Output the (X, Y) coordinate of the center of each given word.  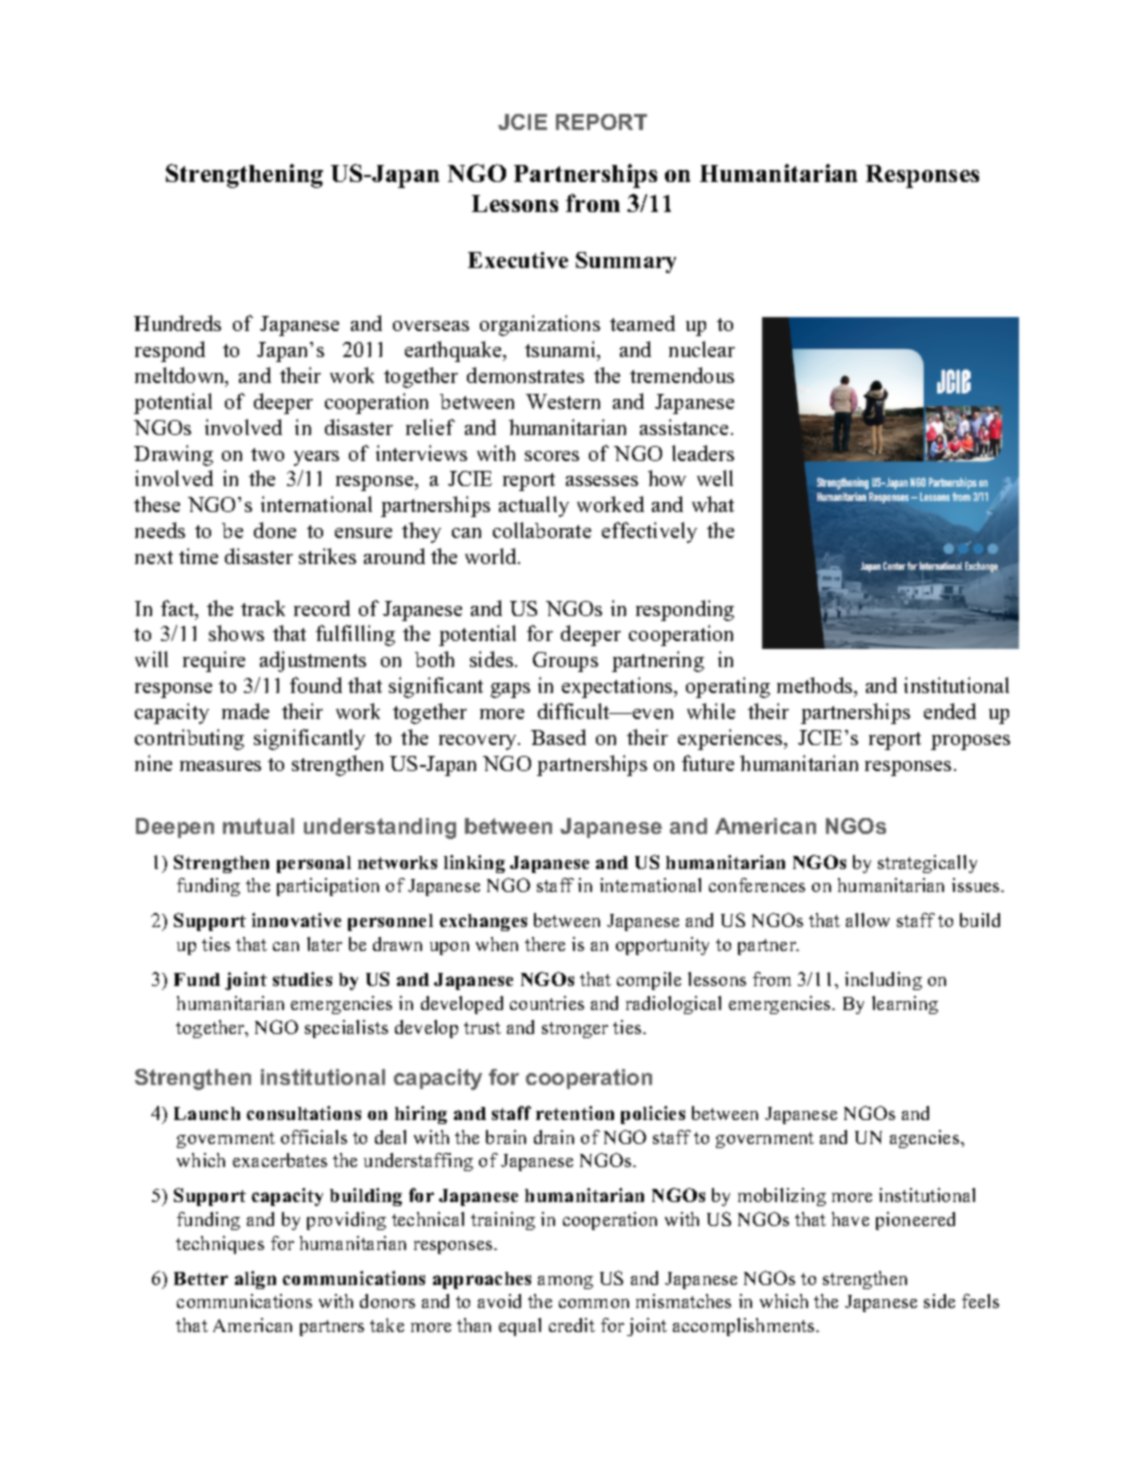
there (545, 944)
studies (302, 979)
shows (236, 633)
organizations (540, 325)
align (255, 1280)
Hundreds (177, 323)
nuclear (702, 349)
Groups (565, 662)
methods (816, 685)
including (883, 981)
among (565, 1282)
